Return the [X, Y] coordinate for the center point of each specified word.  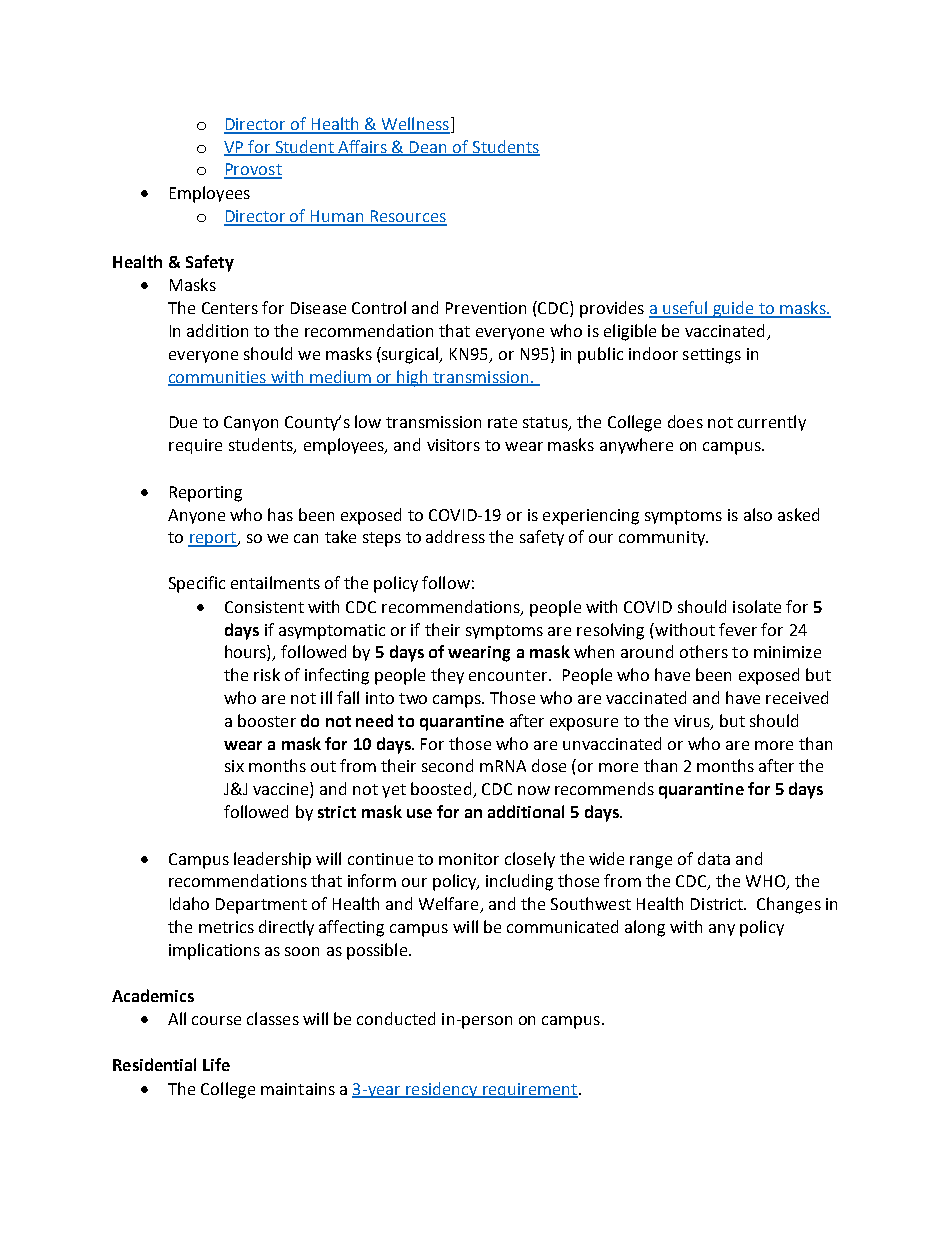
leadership [272, 860]
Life [216, 1064]
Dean [429, 148]
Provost [253, 170]
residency [442, 1090]
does [685, 421]
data [714, 858]
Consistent [264, 607]
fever [738, 629]
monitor [469, 859]
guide [733, 309]
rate [502, 422]
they [447, 676]
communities [218, 378]
